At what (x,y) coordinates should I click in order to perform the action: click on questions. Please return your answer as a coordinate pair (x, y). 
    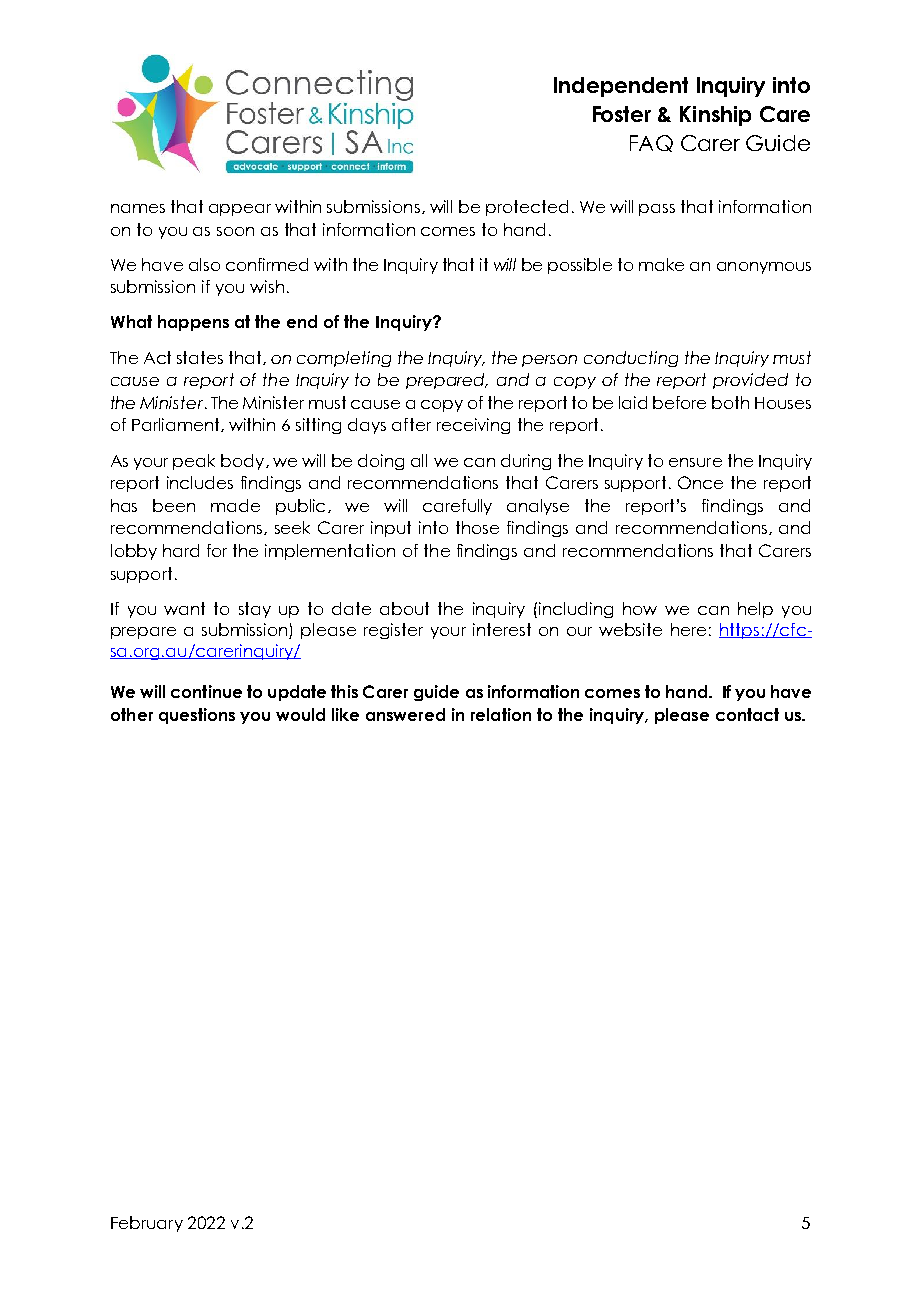
    Looking at the image, I should click on (197, 716).
